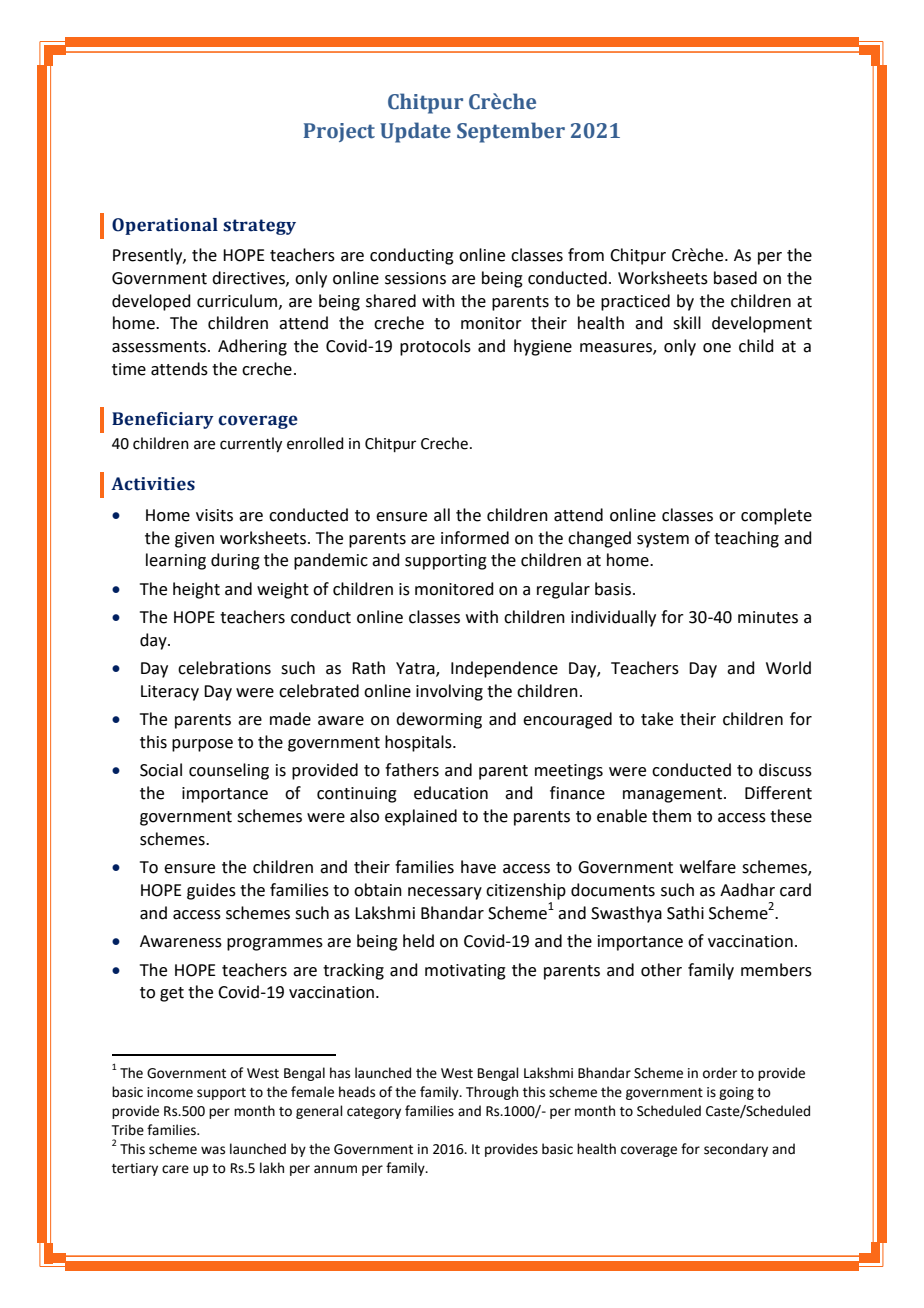  Describe the element at coordinates (735, 278) in the image. I see `based` at that location.
